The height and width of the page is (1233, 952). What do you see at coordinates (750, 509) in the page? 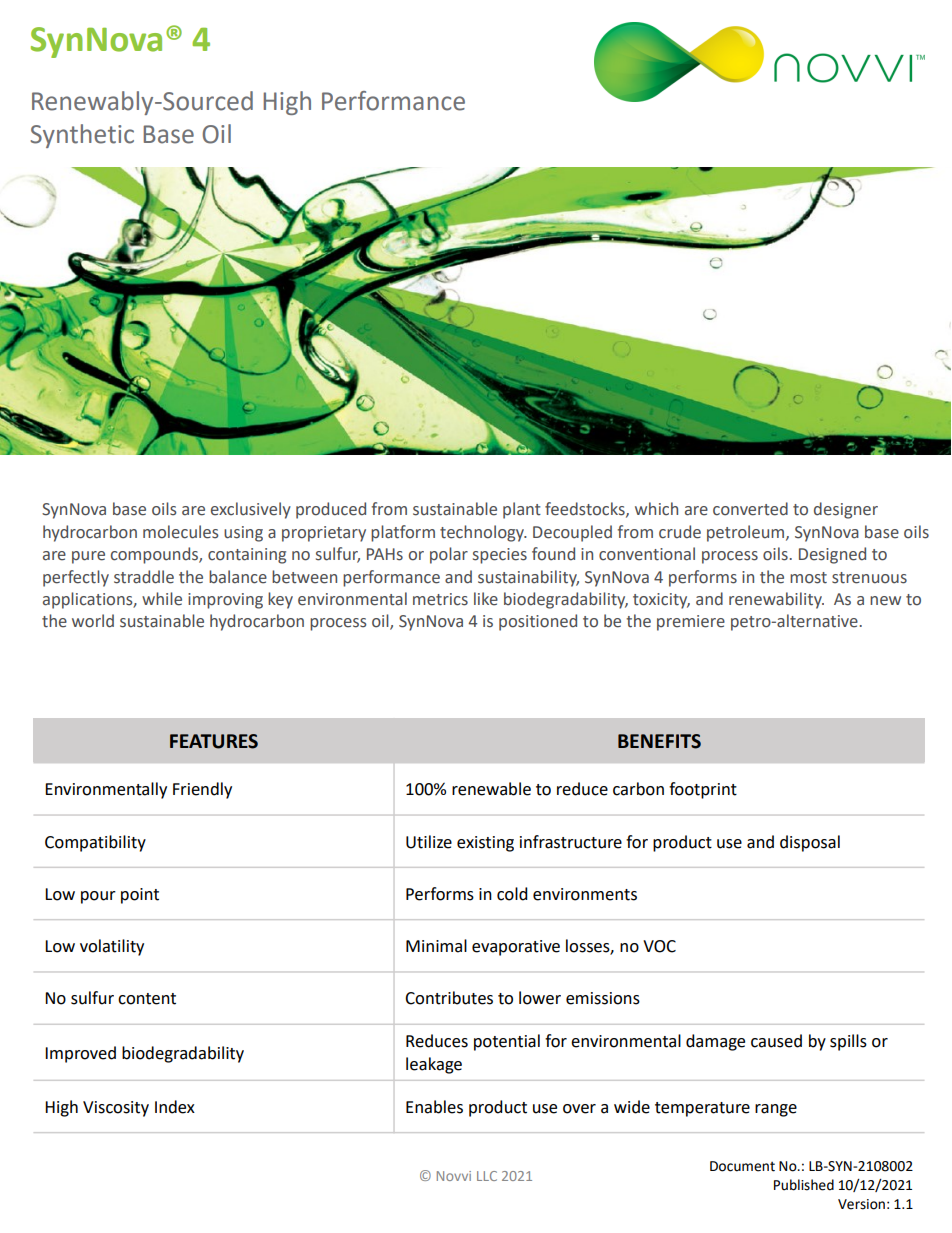
I see `converted` at bounding box center [750, 509].
